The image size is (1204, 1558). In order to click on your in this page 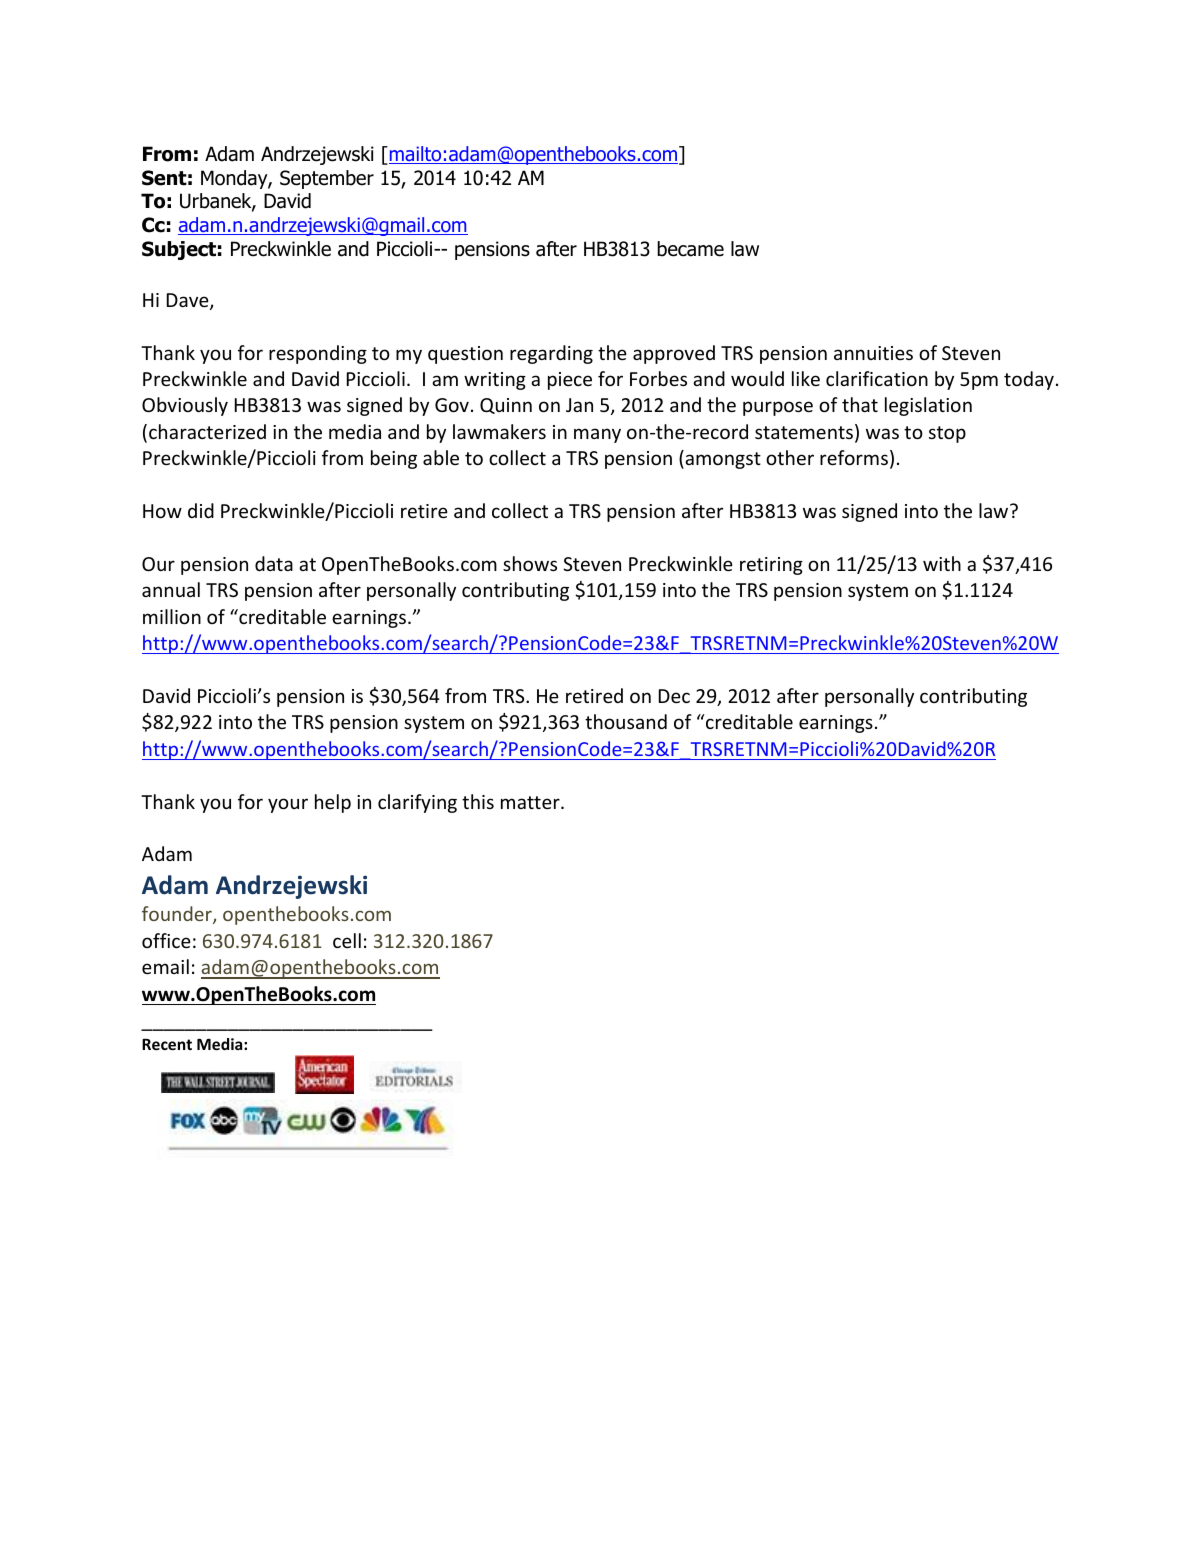, I will do `click(288, 805)`.
